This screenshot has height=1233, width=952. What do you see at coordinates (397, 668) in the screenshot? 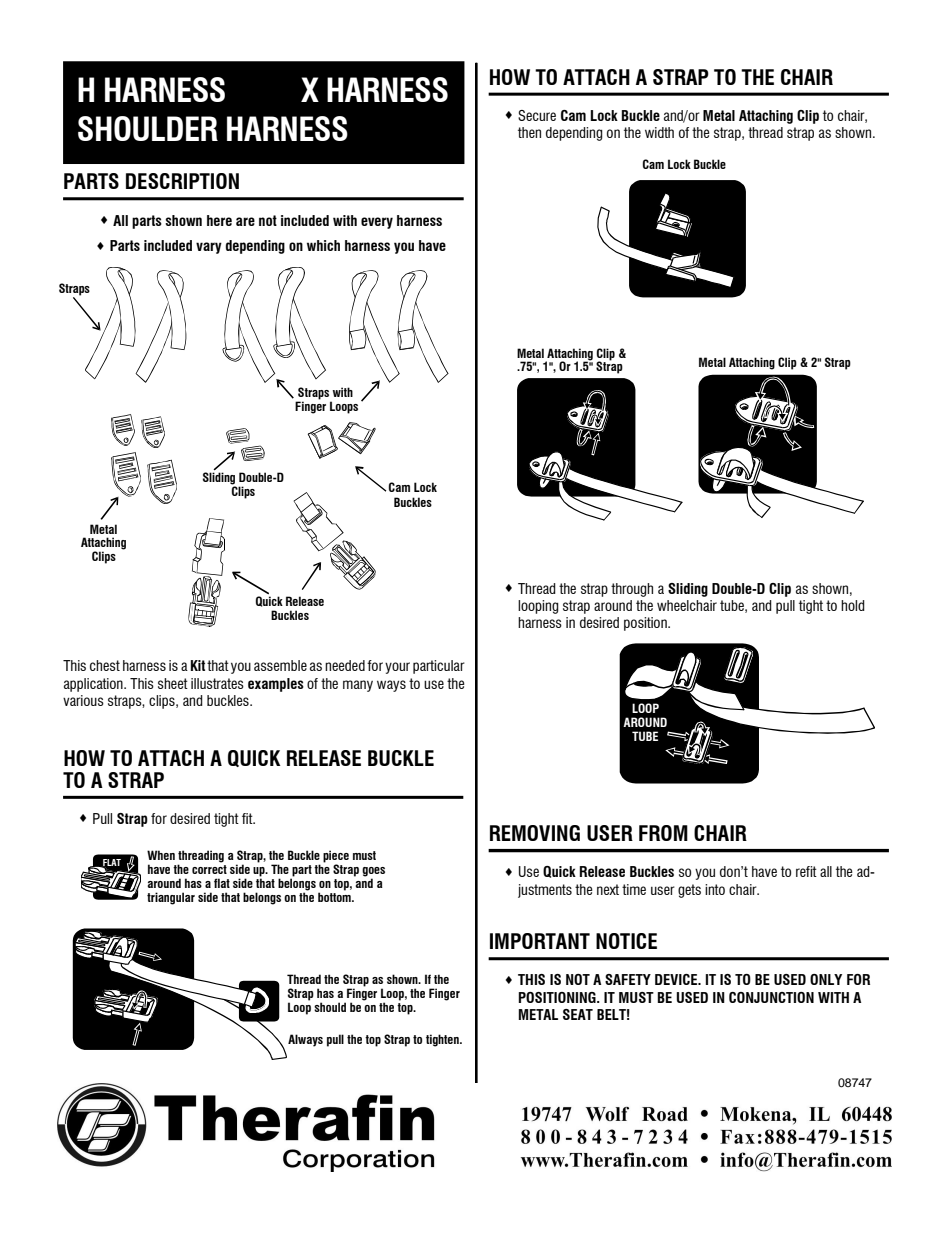
I see `your` at bounding box center [397, 668].
